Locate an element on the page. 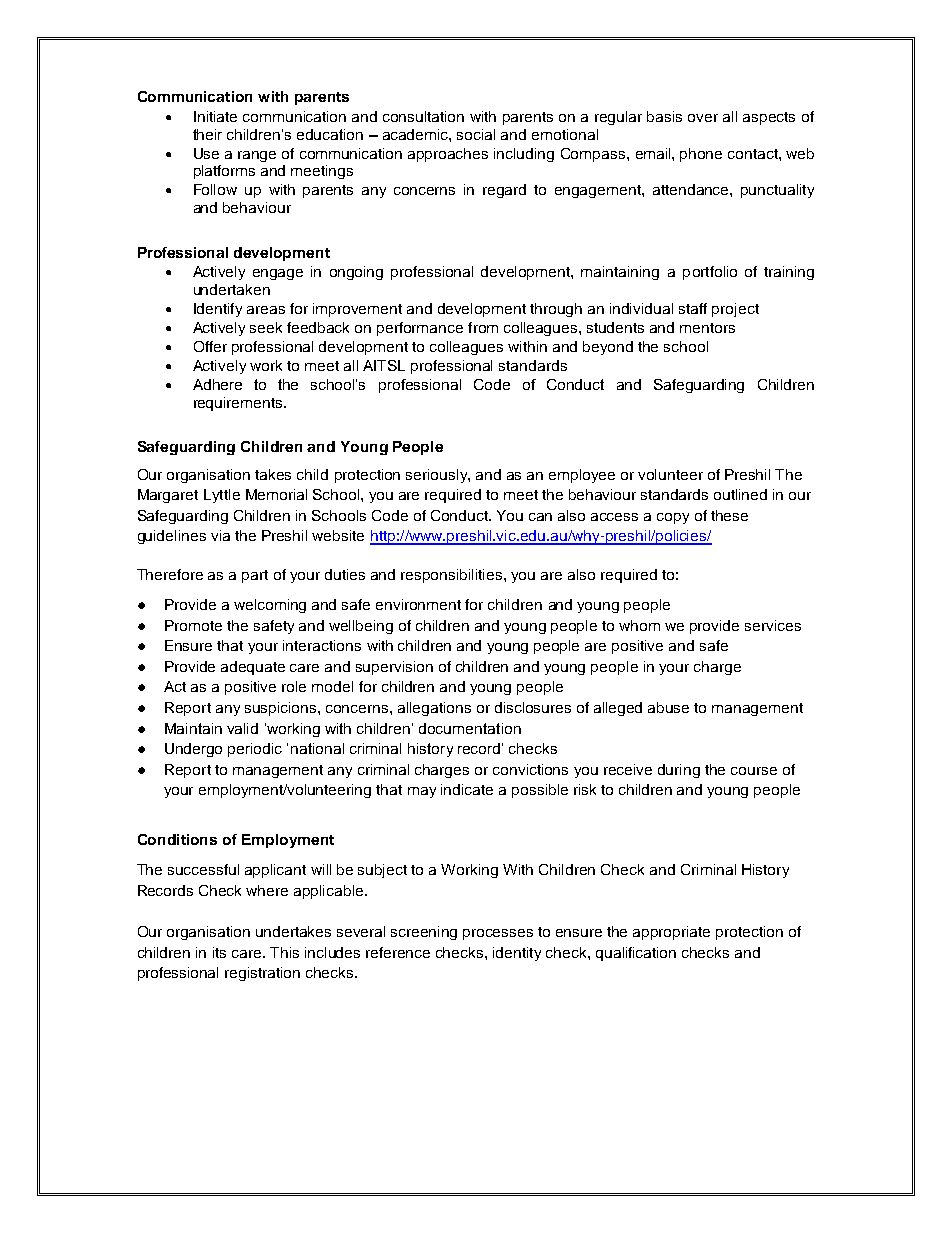 This image has width=952, height=1233. outlined is located at coordinates (740, 494).
